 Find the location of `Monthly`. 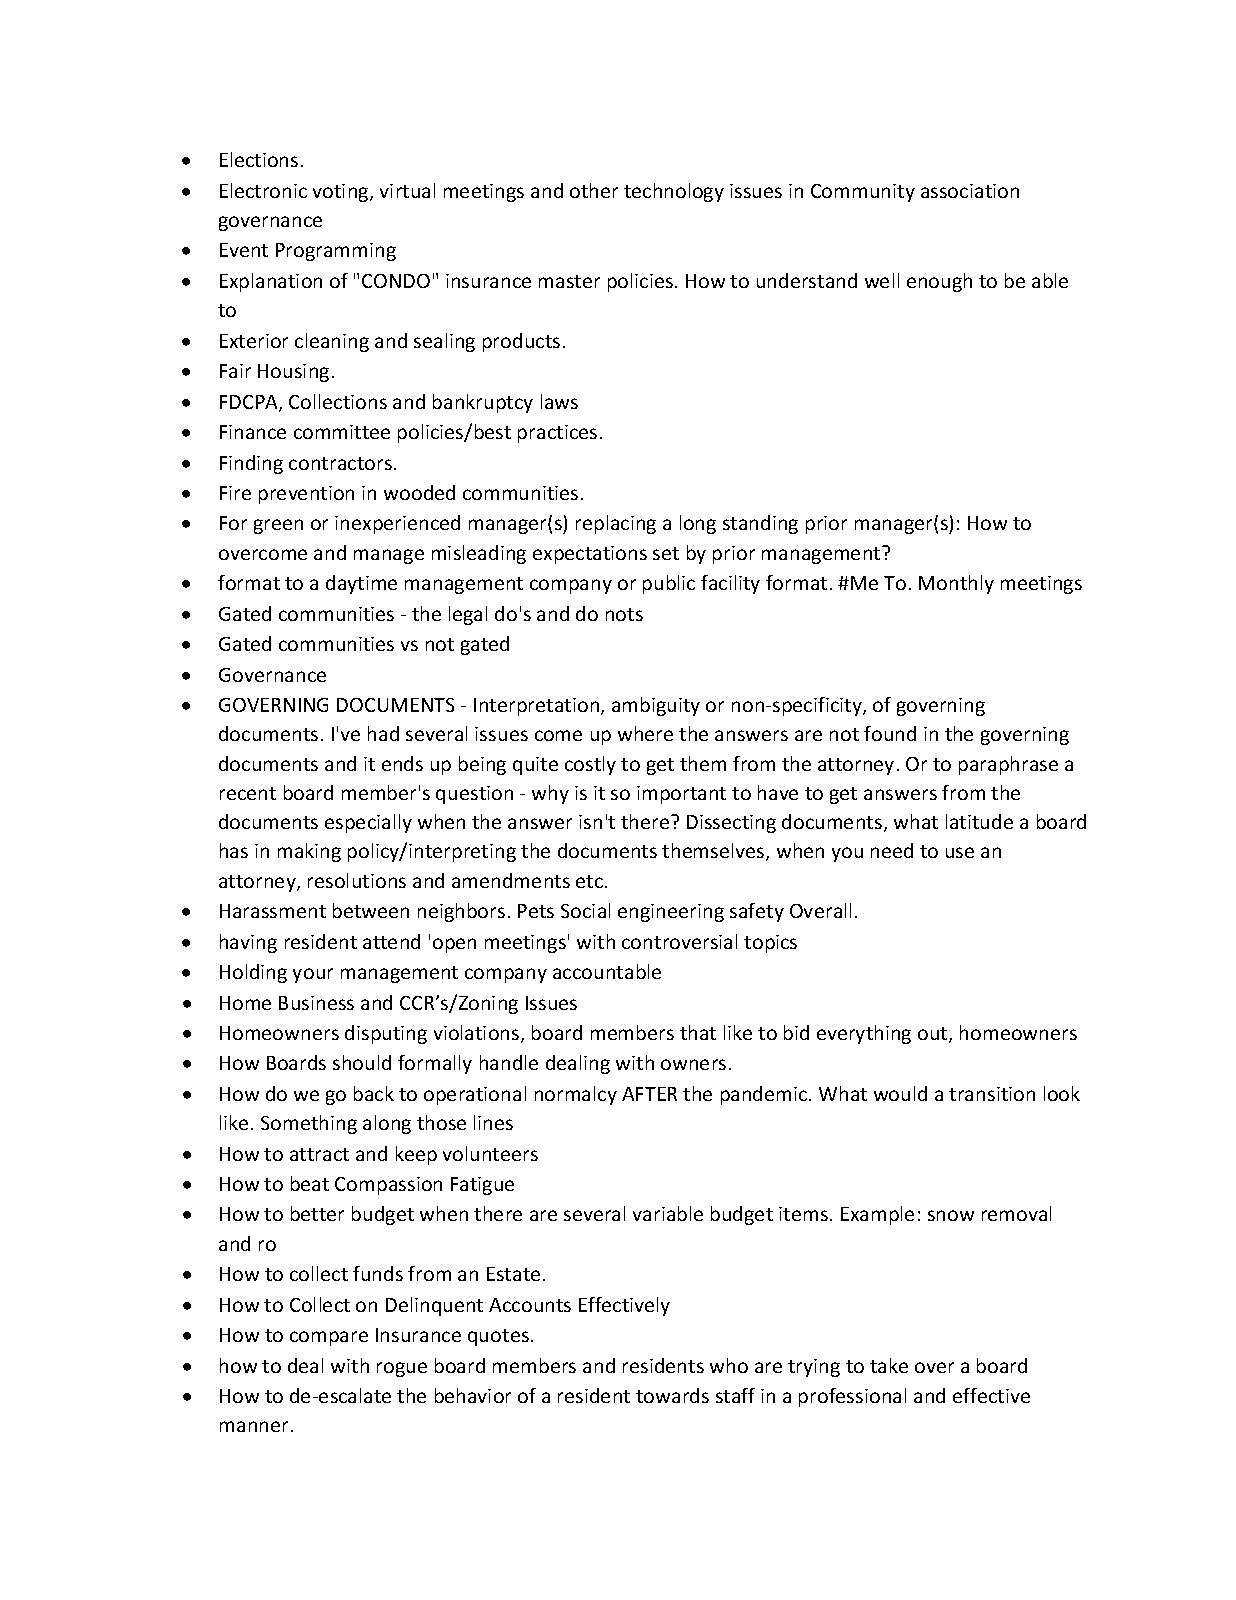

Monthly is located at coordinates (956, 584).
